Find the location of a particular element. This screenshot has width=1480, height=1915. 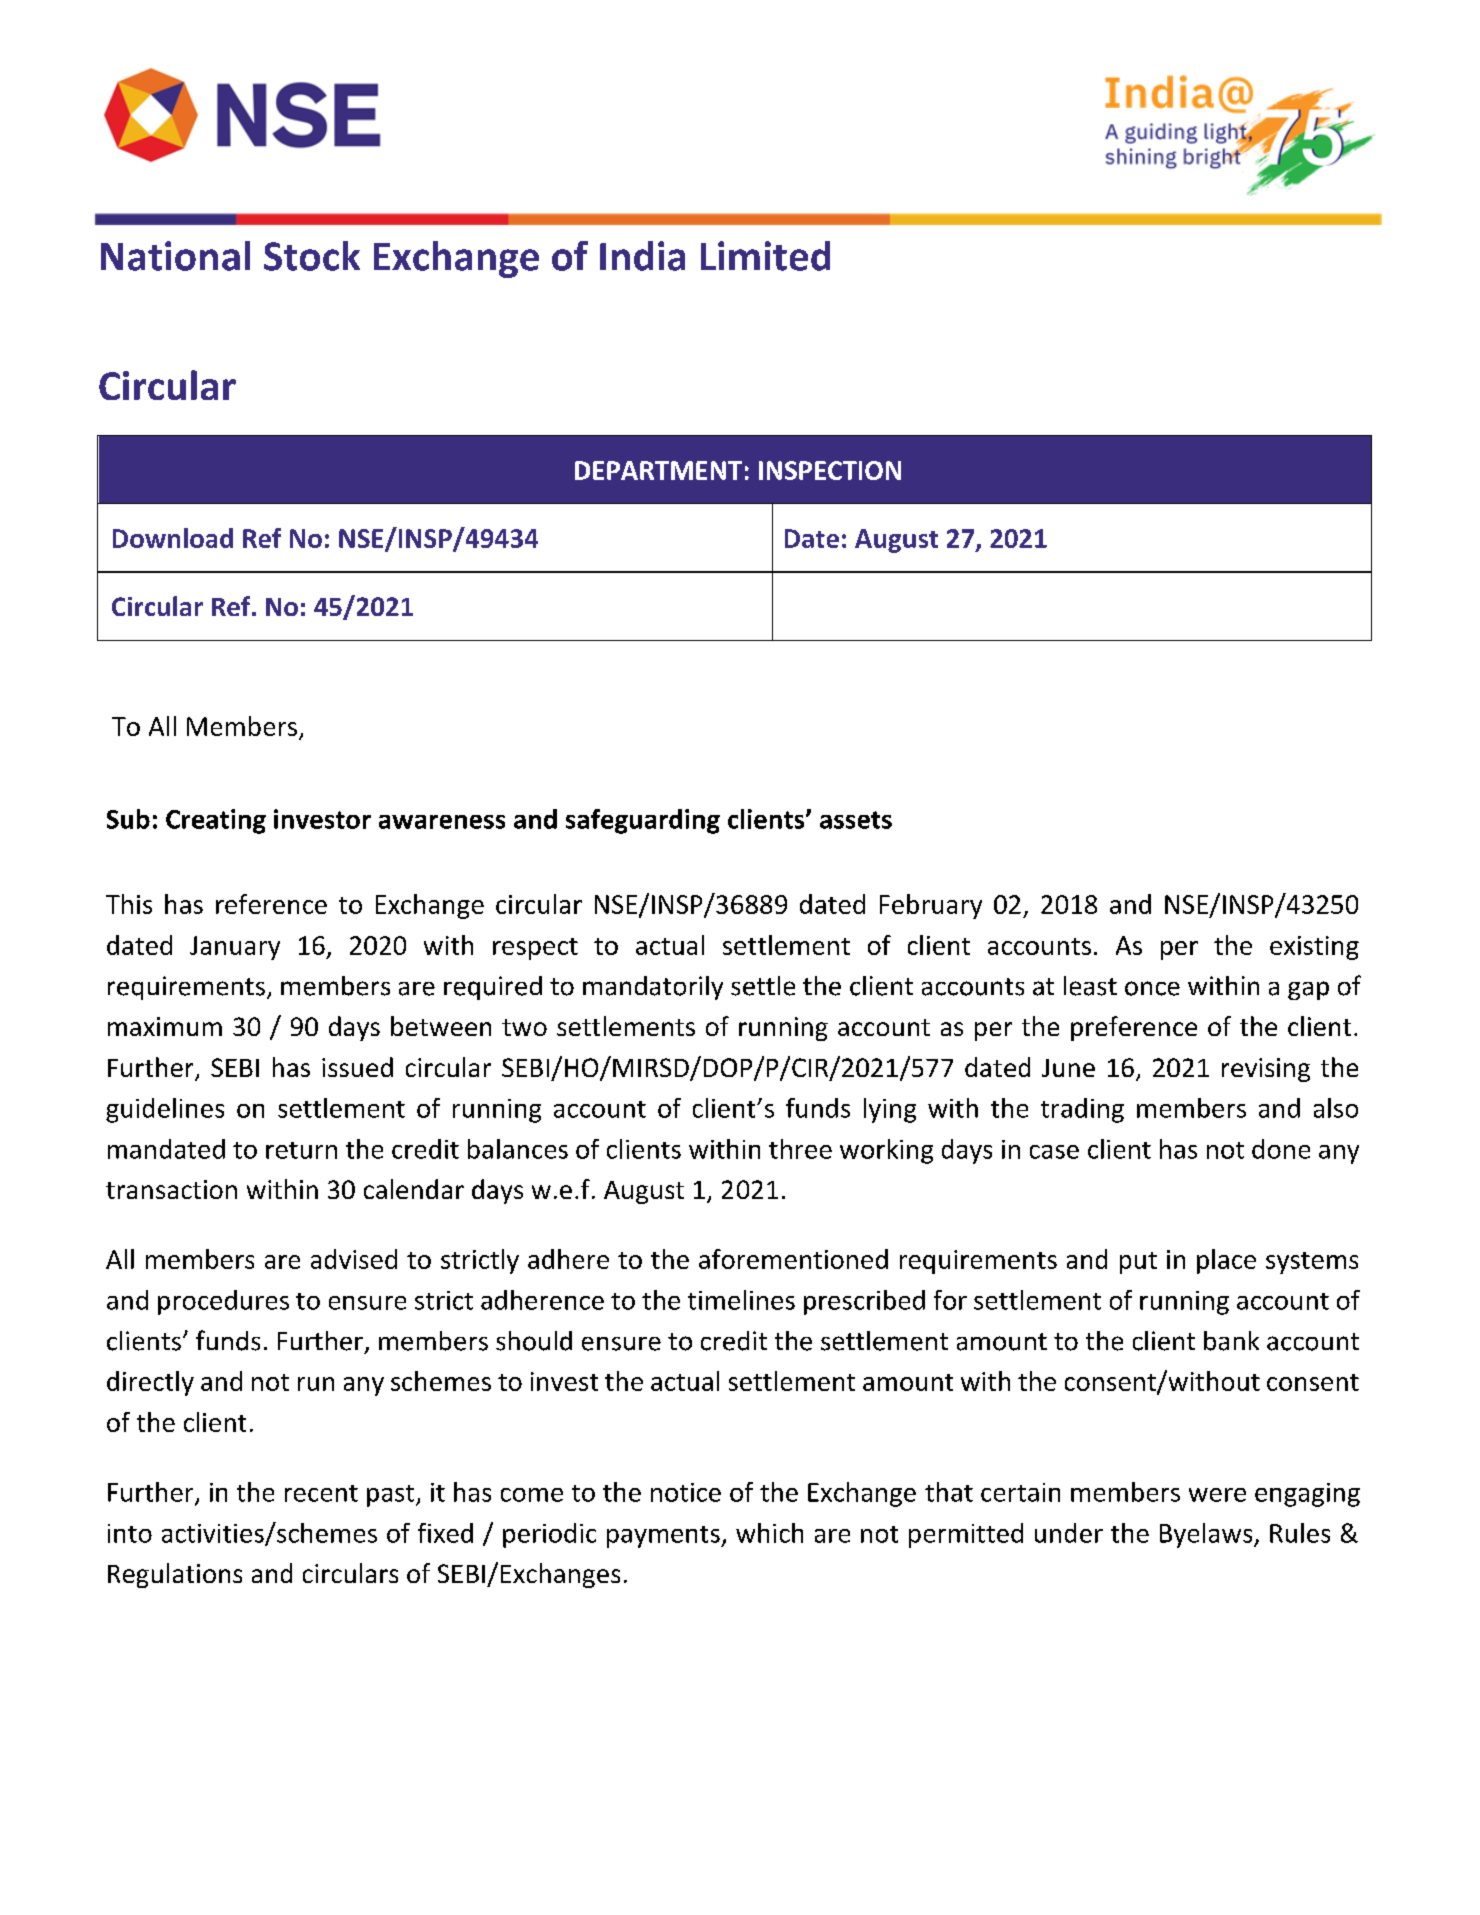

Stock is located at coordinates (312, 256).
